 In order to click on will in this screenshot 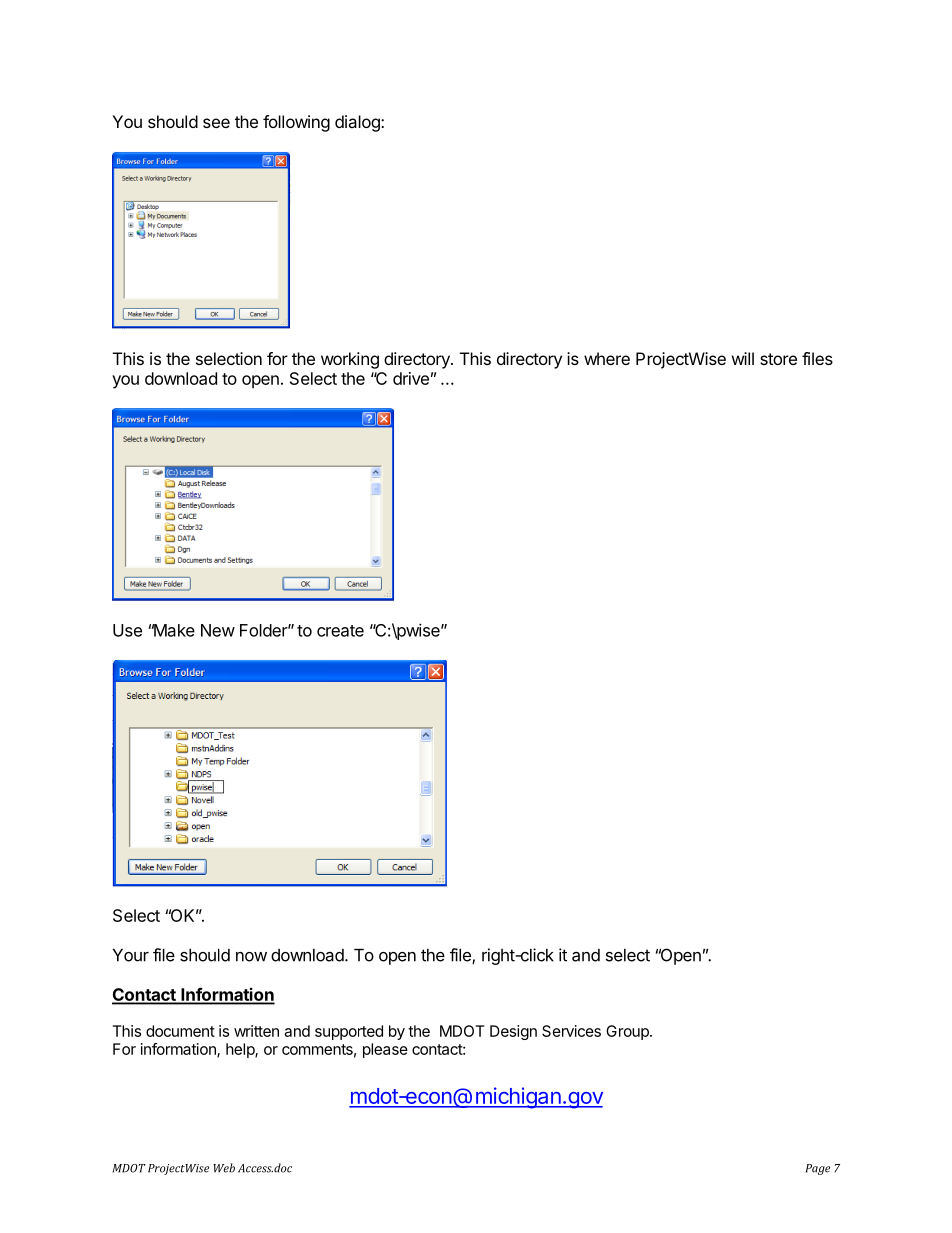, I will do `click(743, 358)`.
